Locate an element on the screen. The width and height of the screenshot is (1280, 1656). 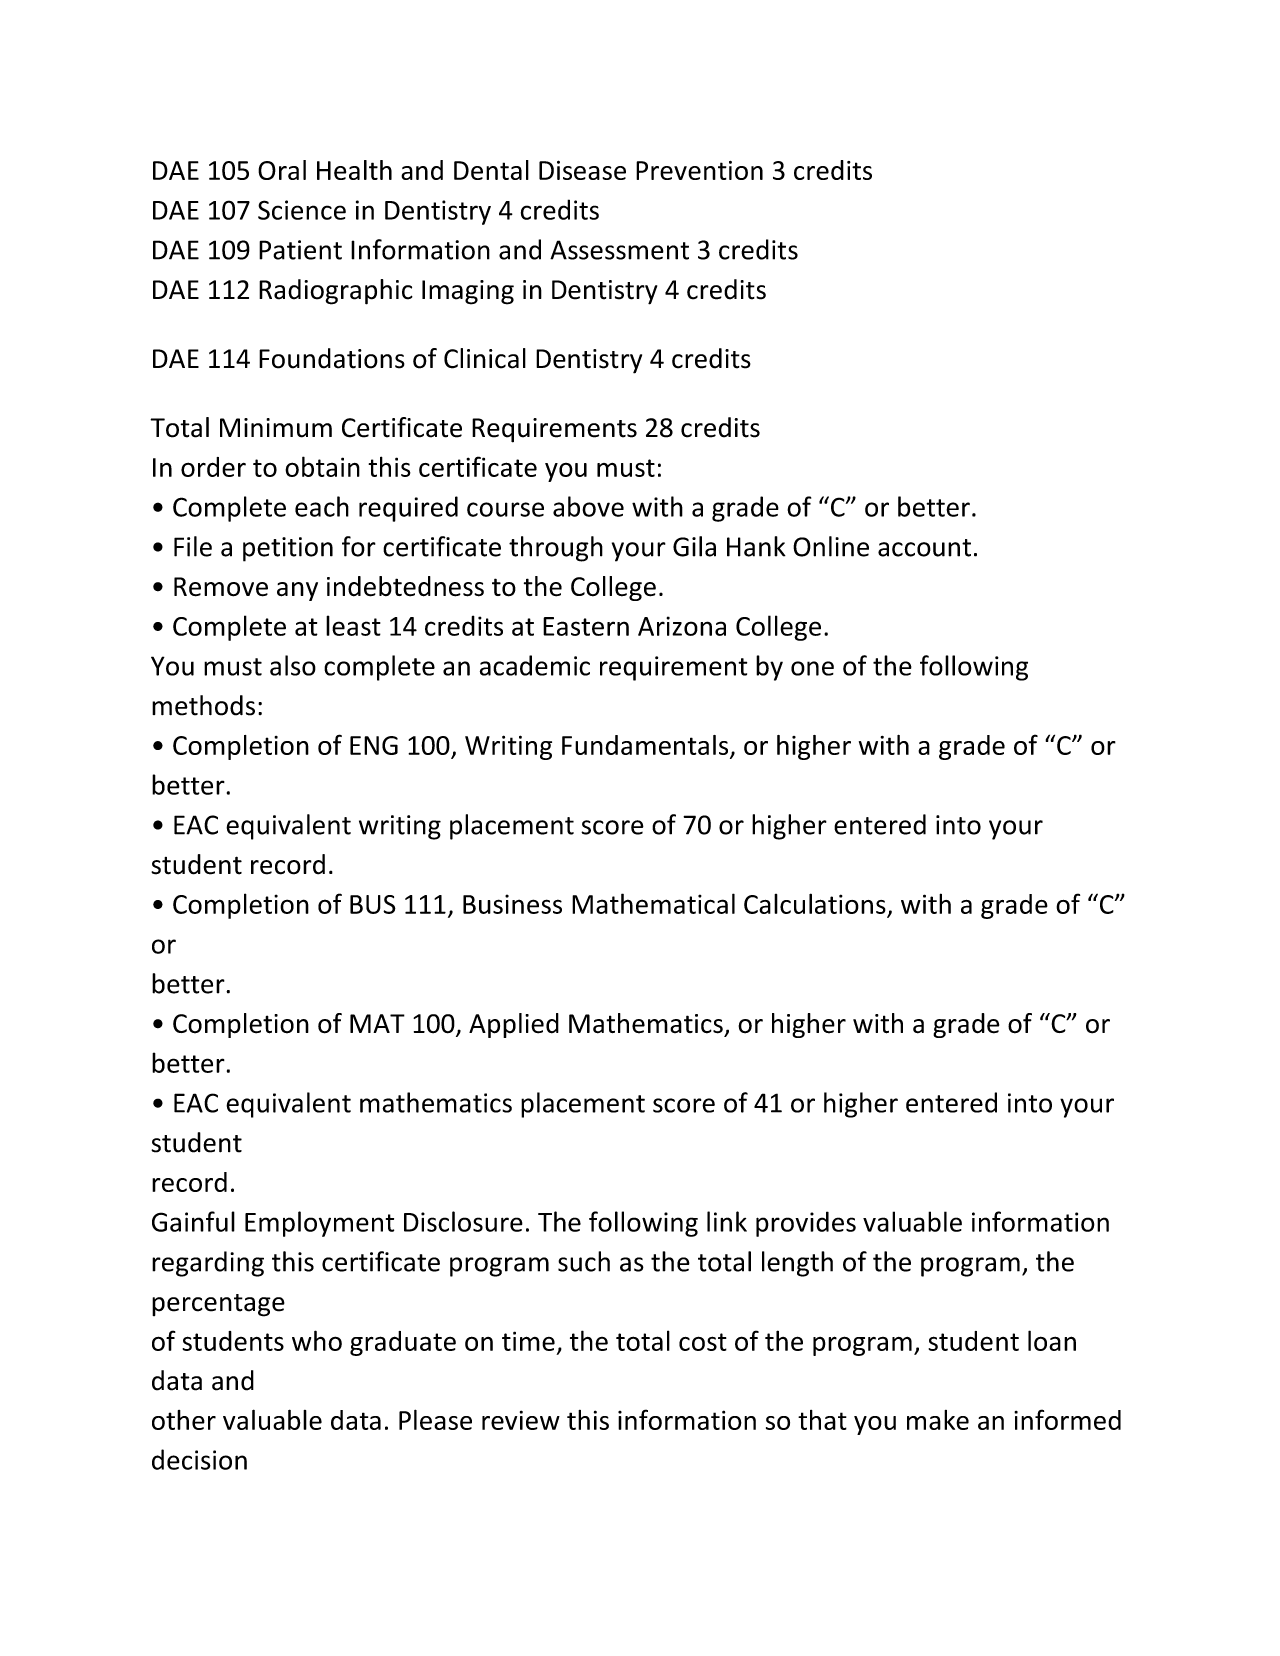
Applied is located at coordinates (514, 1025).
